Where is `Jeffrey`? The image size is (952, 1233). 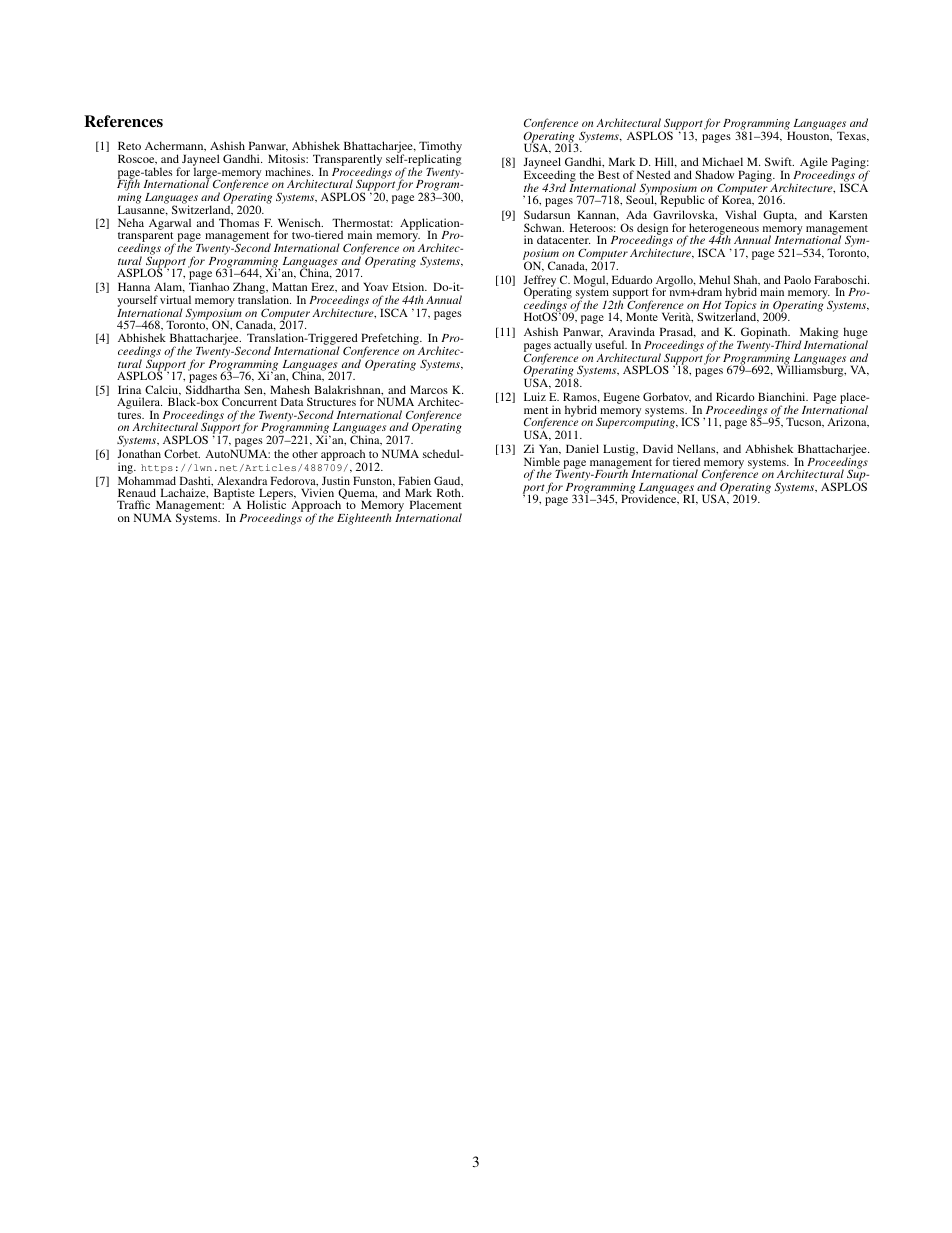 Jeffrey is located at coordinates (541, 282).
